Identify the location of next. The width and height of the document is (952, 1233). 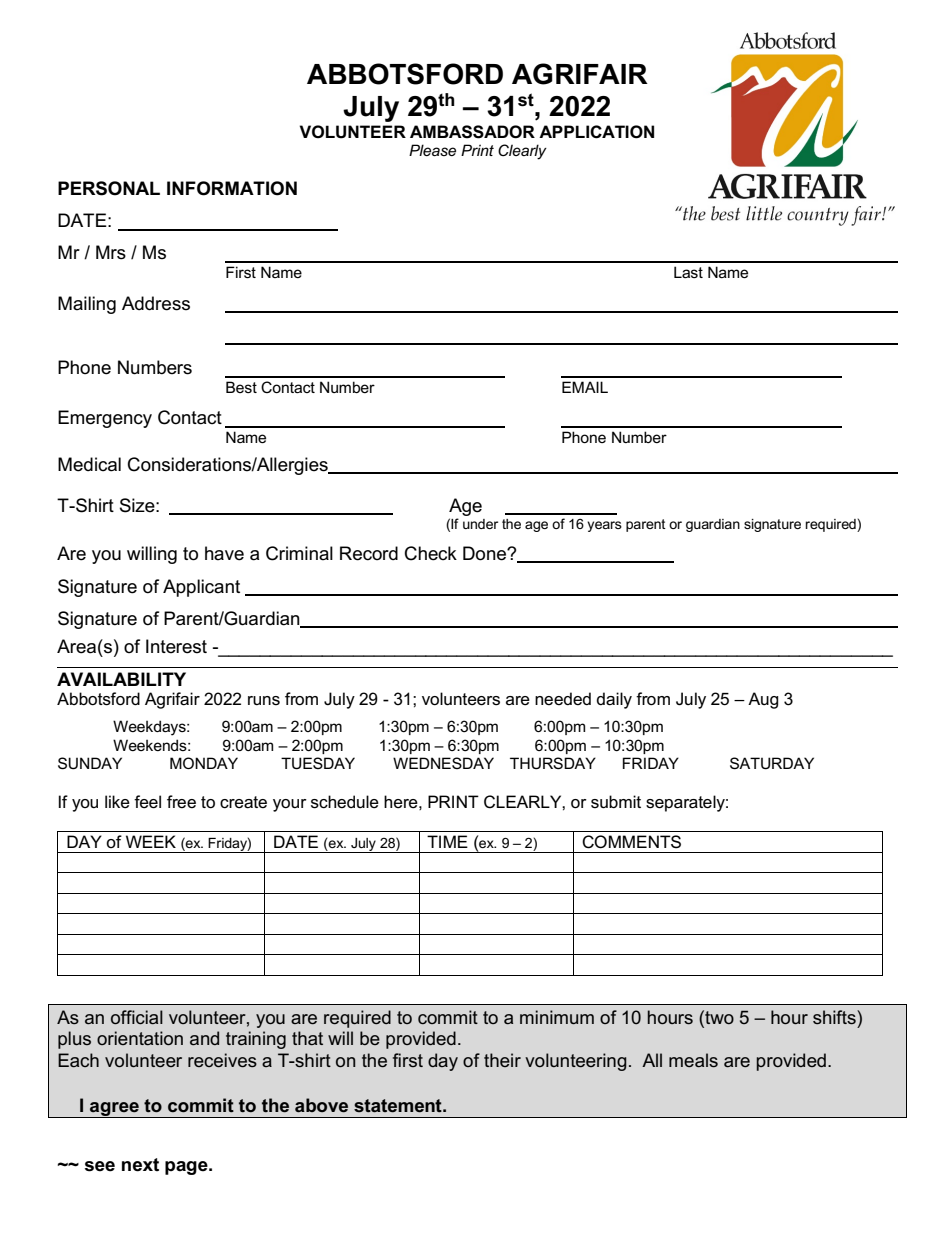
(140, 1165).
